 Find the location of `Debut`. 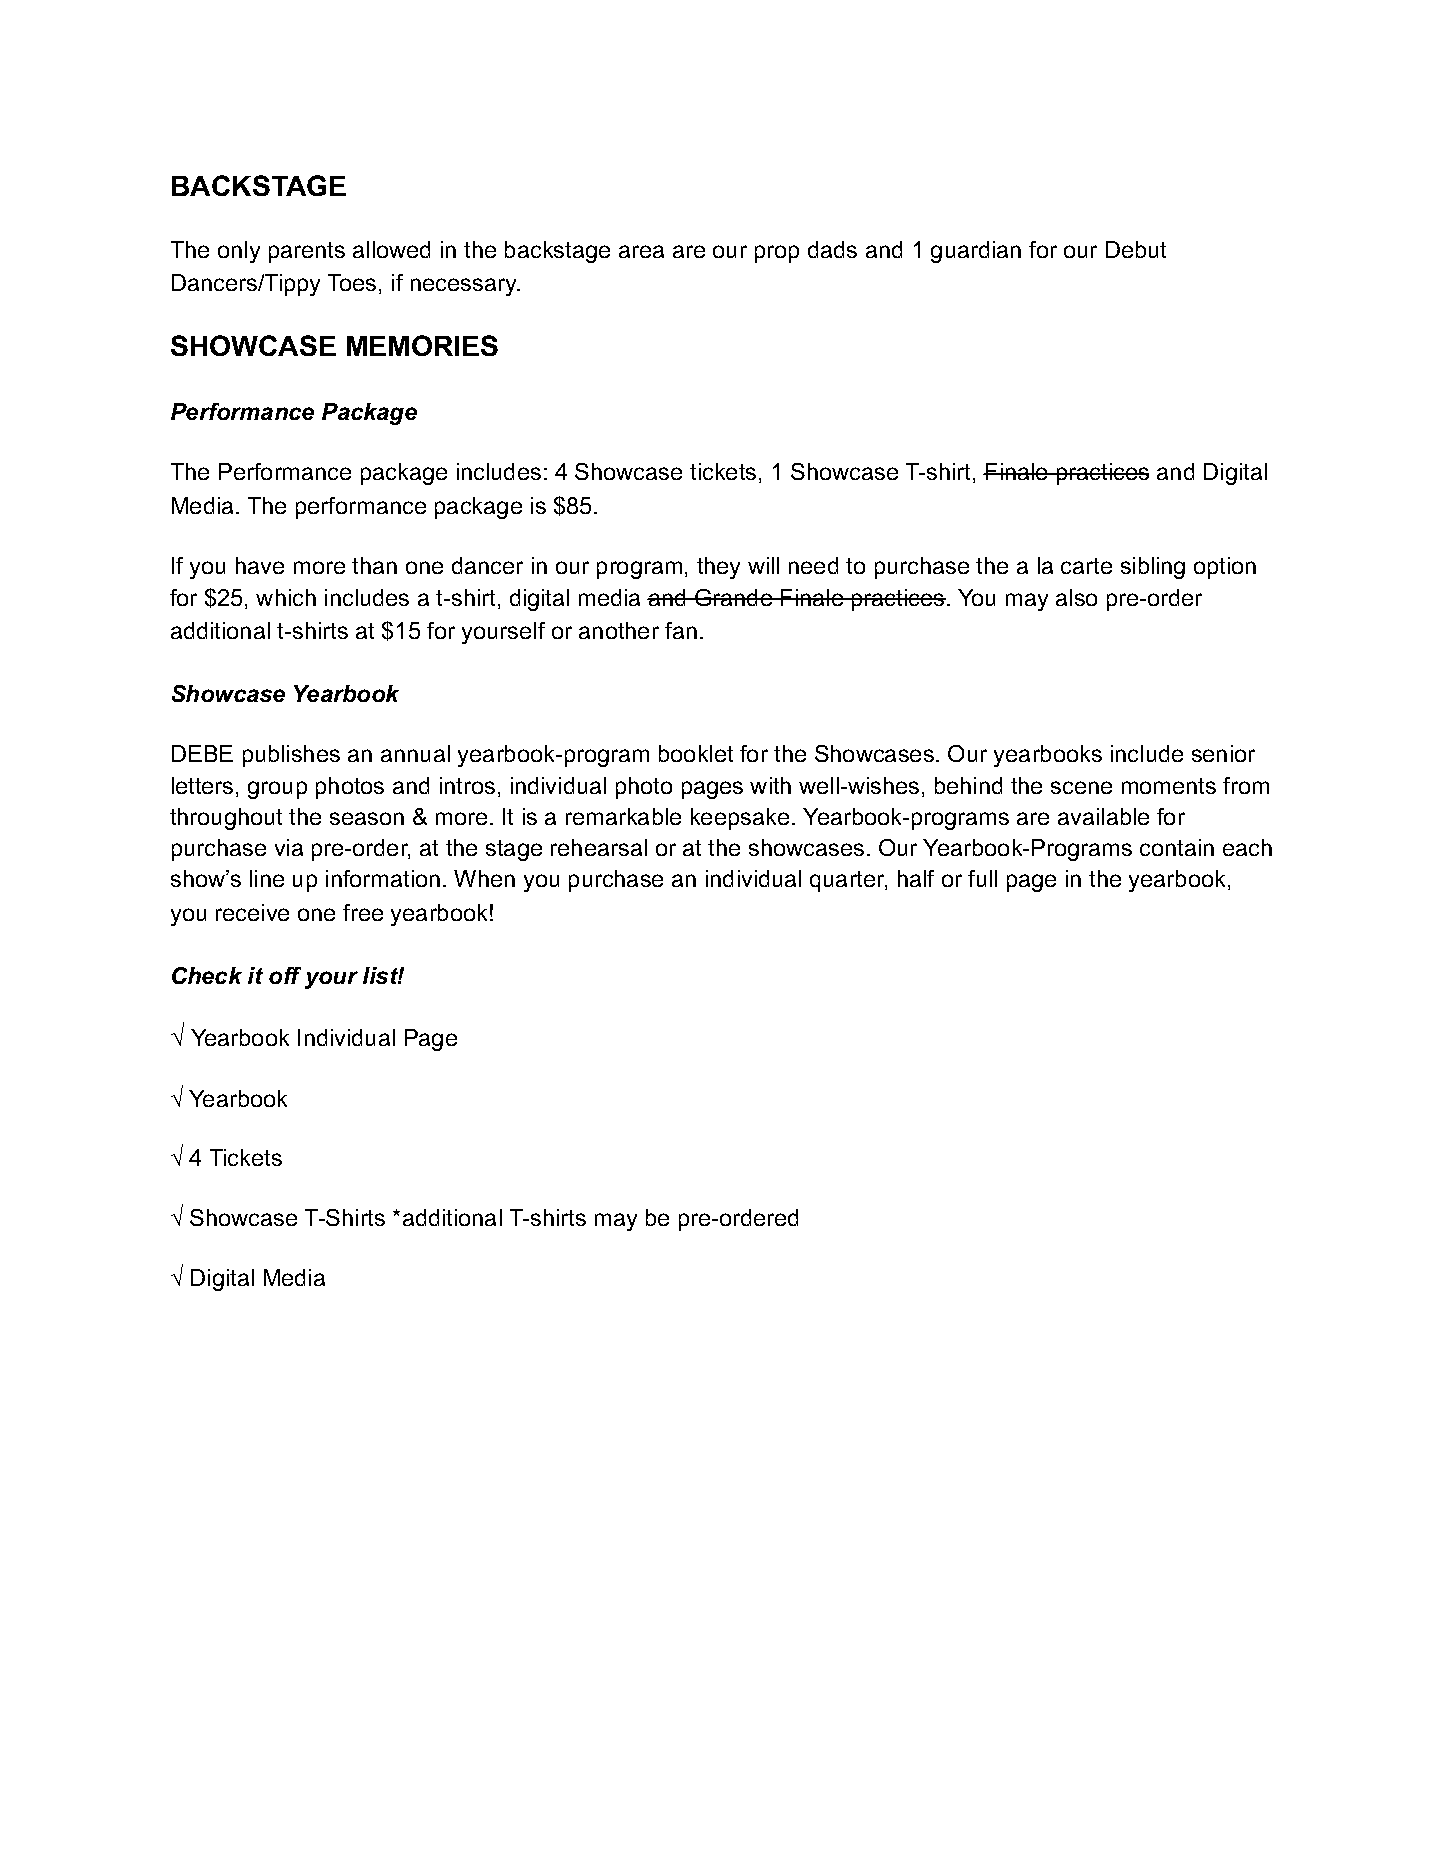

Debut is located at coordinates (1136, 249).
